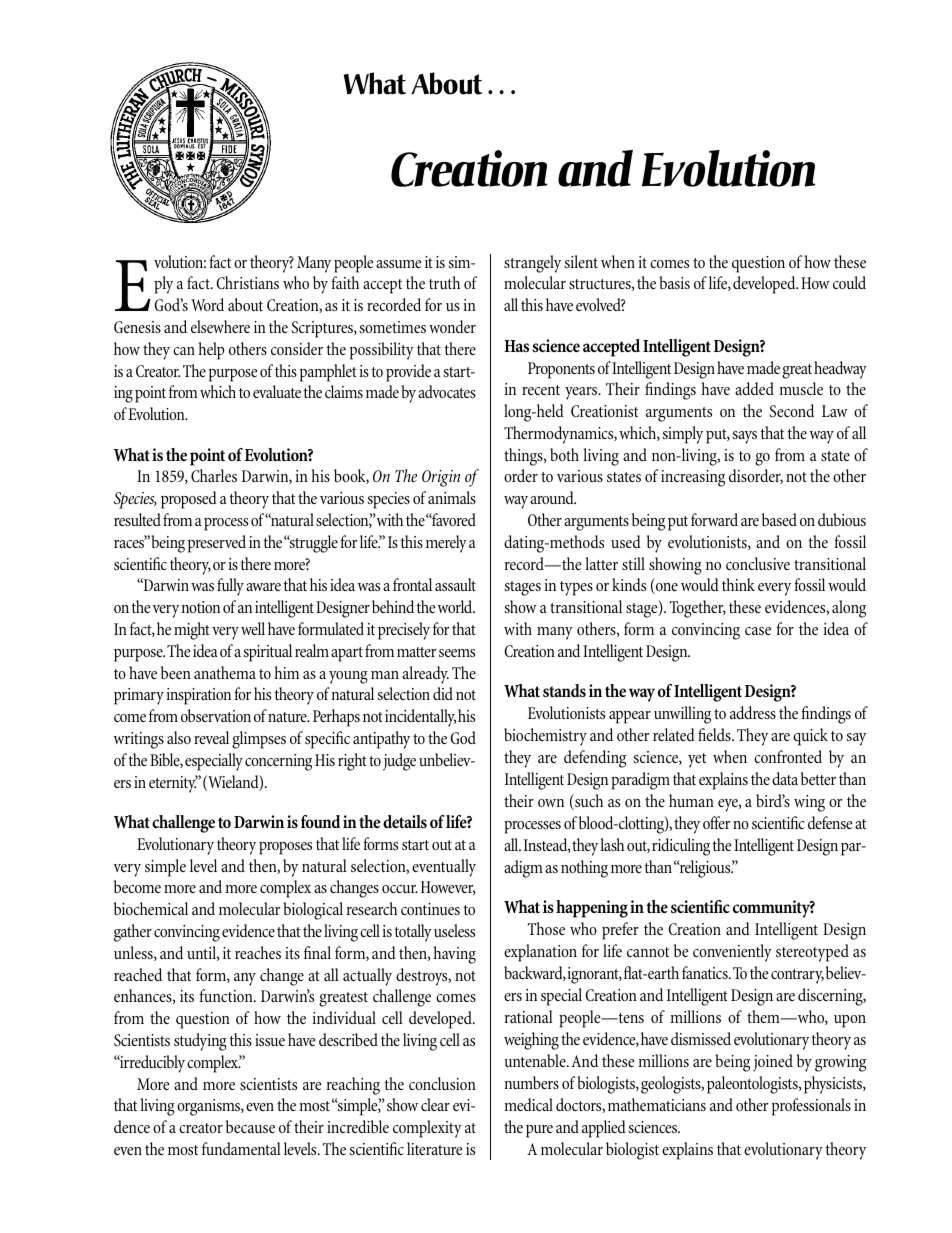 This image has height=1233, width=952. What do you see at coordinates (779, 519) in the image?
I see `based` at bounding box center [779, 519].
